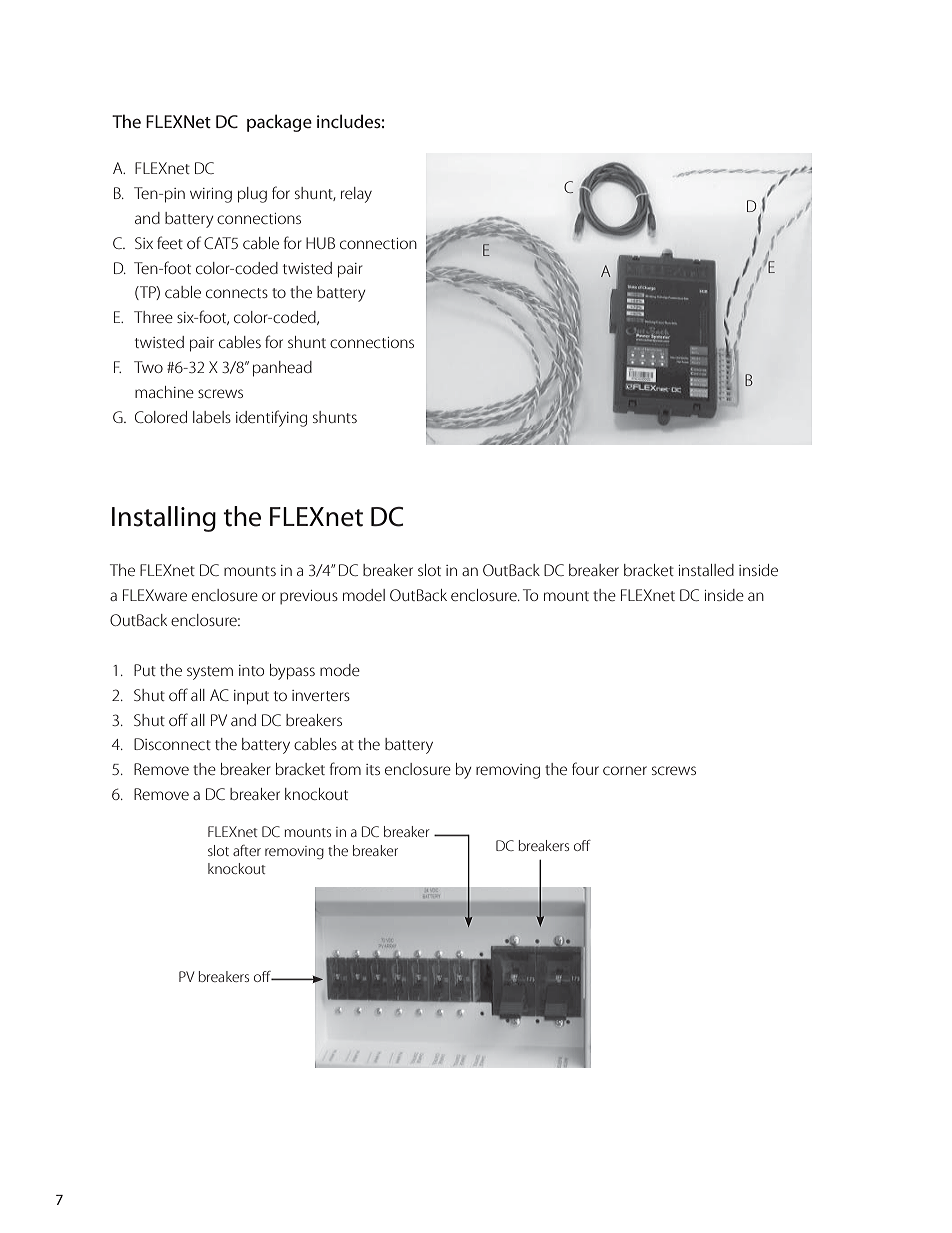 The image size is (952, 1233). What do you see at coordinates (164, 392) in the image?
I see `machine` at bounding box center [164, 392].
